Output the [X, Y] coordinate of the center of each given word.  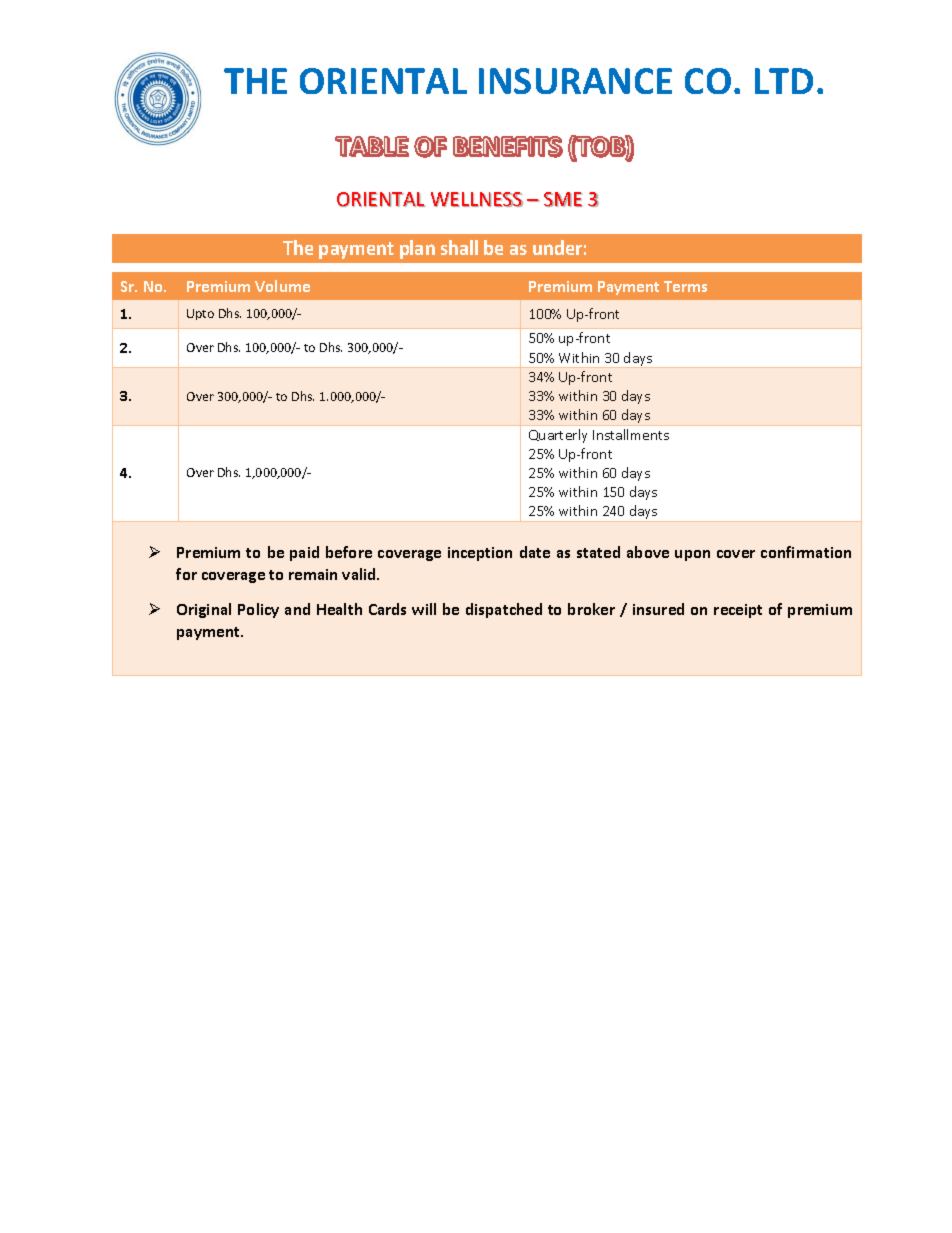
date [535, 552]
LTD [784, 81]
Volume [282, 286]
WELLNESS [477, 199]
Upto [200, 314]
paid [304, 553]
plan [417, 249]
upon [692, 555]
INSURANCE [575, 81]
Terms [685, 286]
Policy [258, 610]
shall [459, 247]
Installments [631, 434]
